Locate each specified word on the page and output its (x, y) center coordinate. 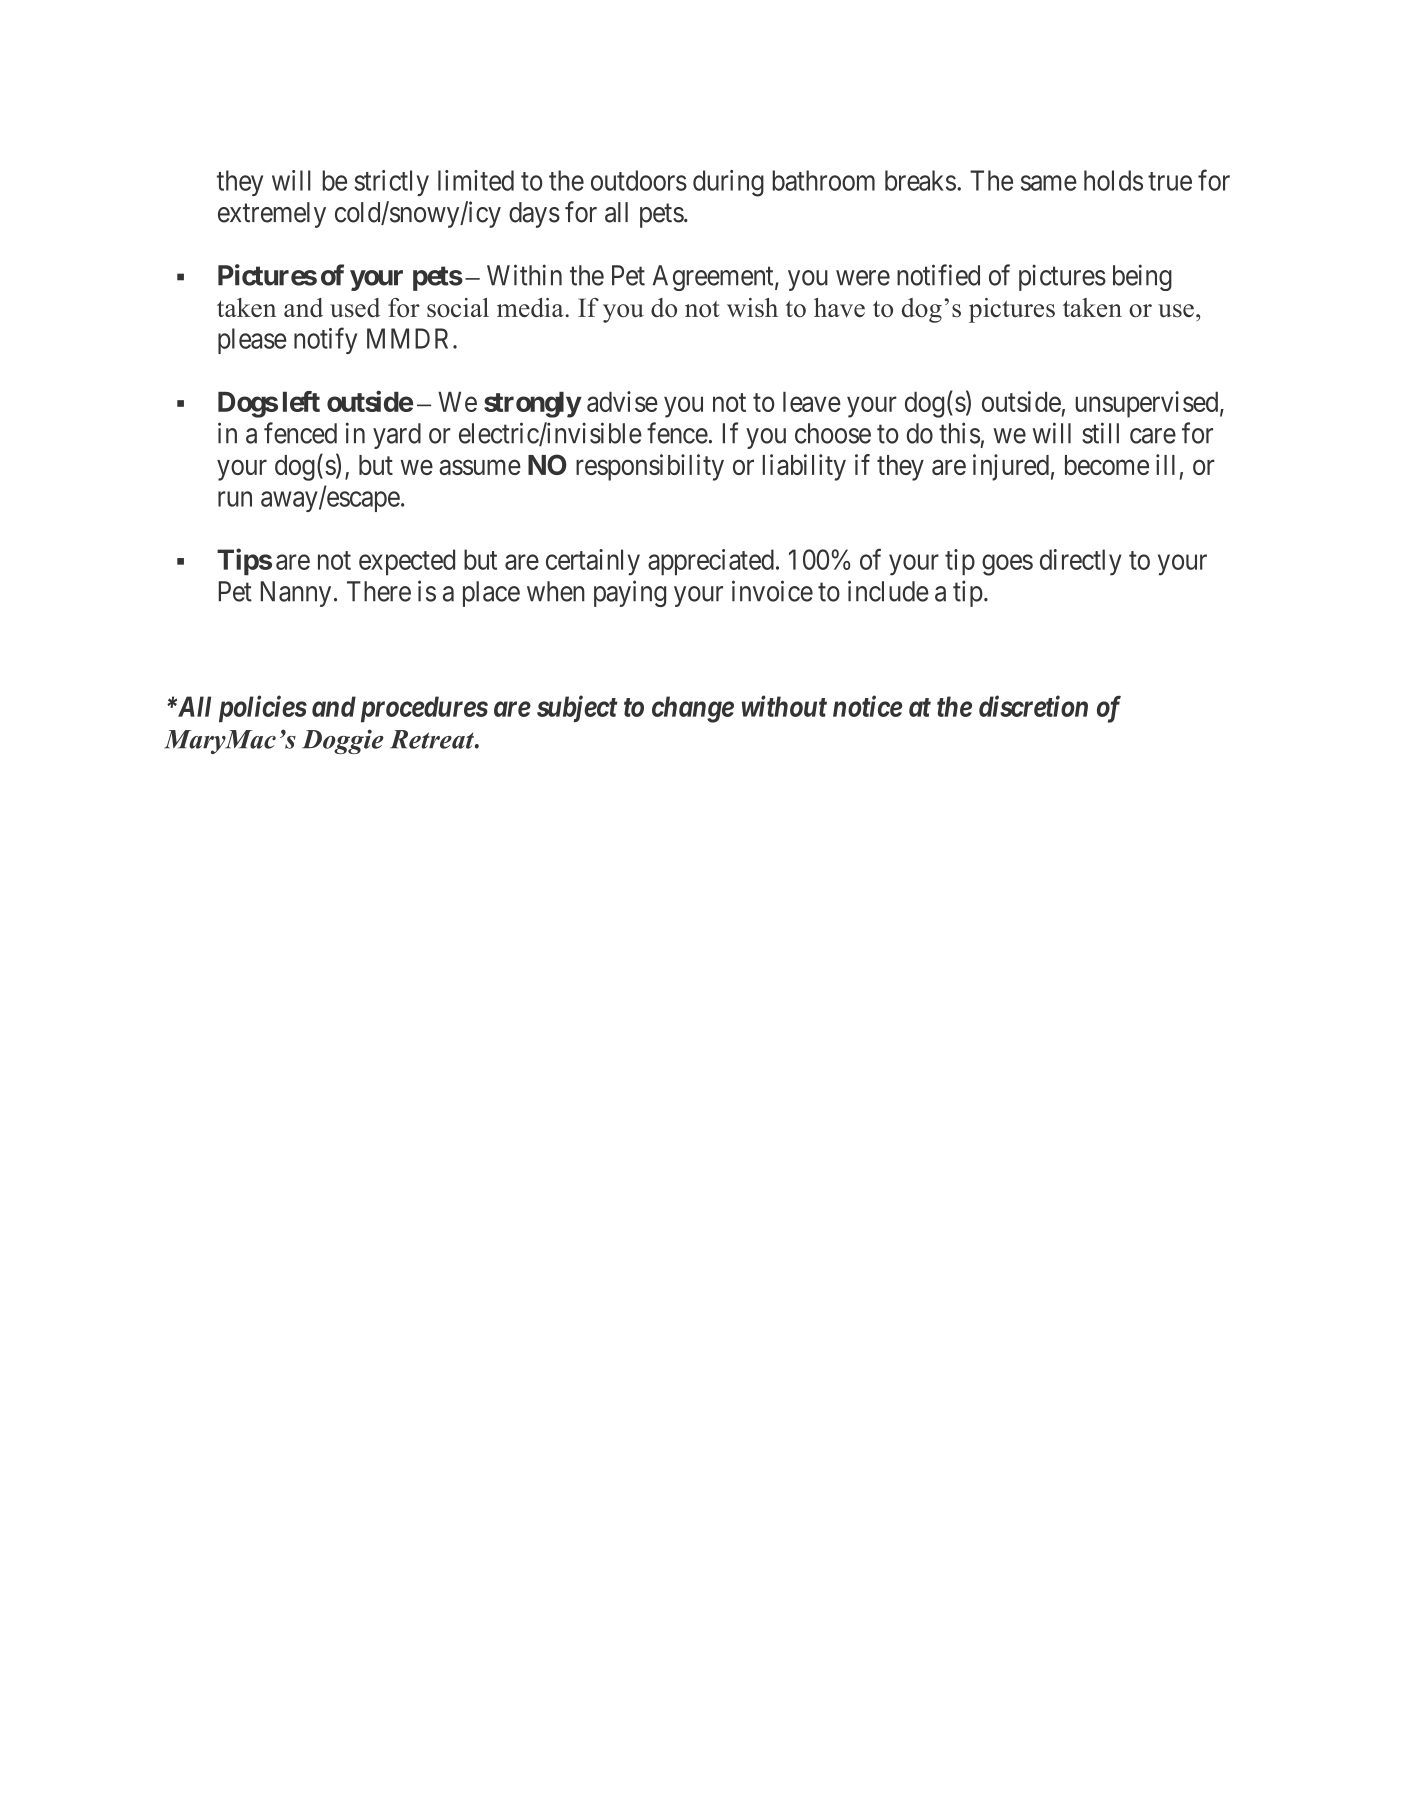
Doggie (343, 741)
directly (1081, 562)
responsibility (650, 467)
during (728, 183)
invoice (772, 591)
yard (397, 436)
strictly (391, 183)
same (1049, 183)
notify (325, 340)
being (1142, 277)
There (379, 591)
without (784, 706)
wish (752, 307)
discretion (1033, 706)
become (1107, 465)
